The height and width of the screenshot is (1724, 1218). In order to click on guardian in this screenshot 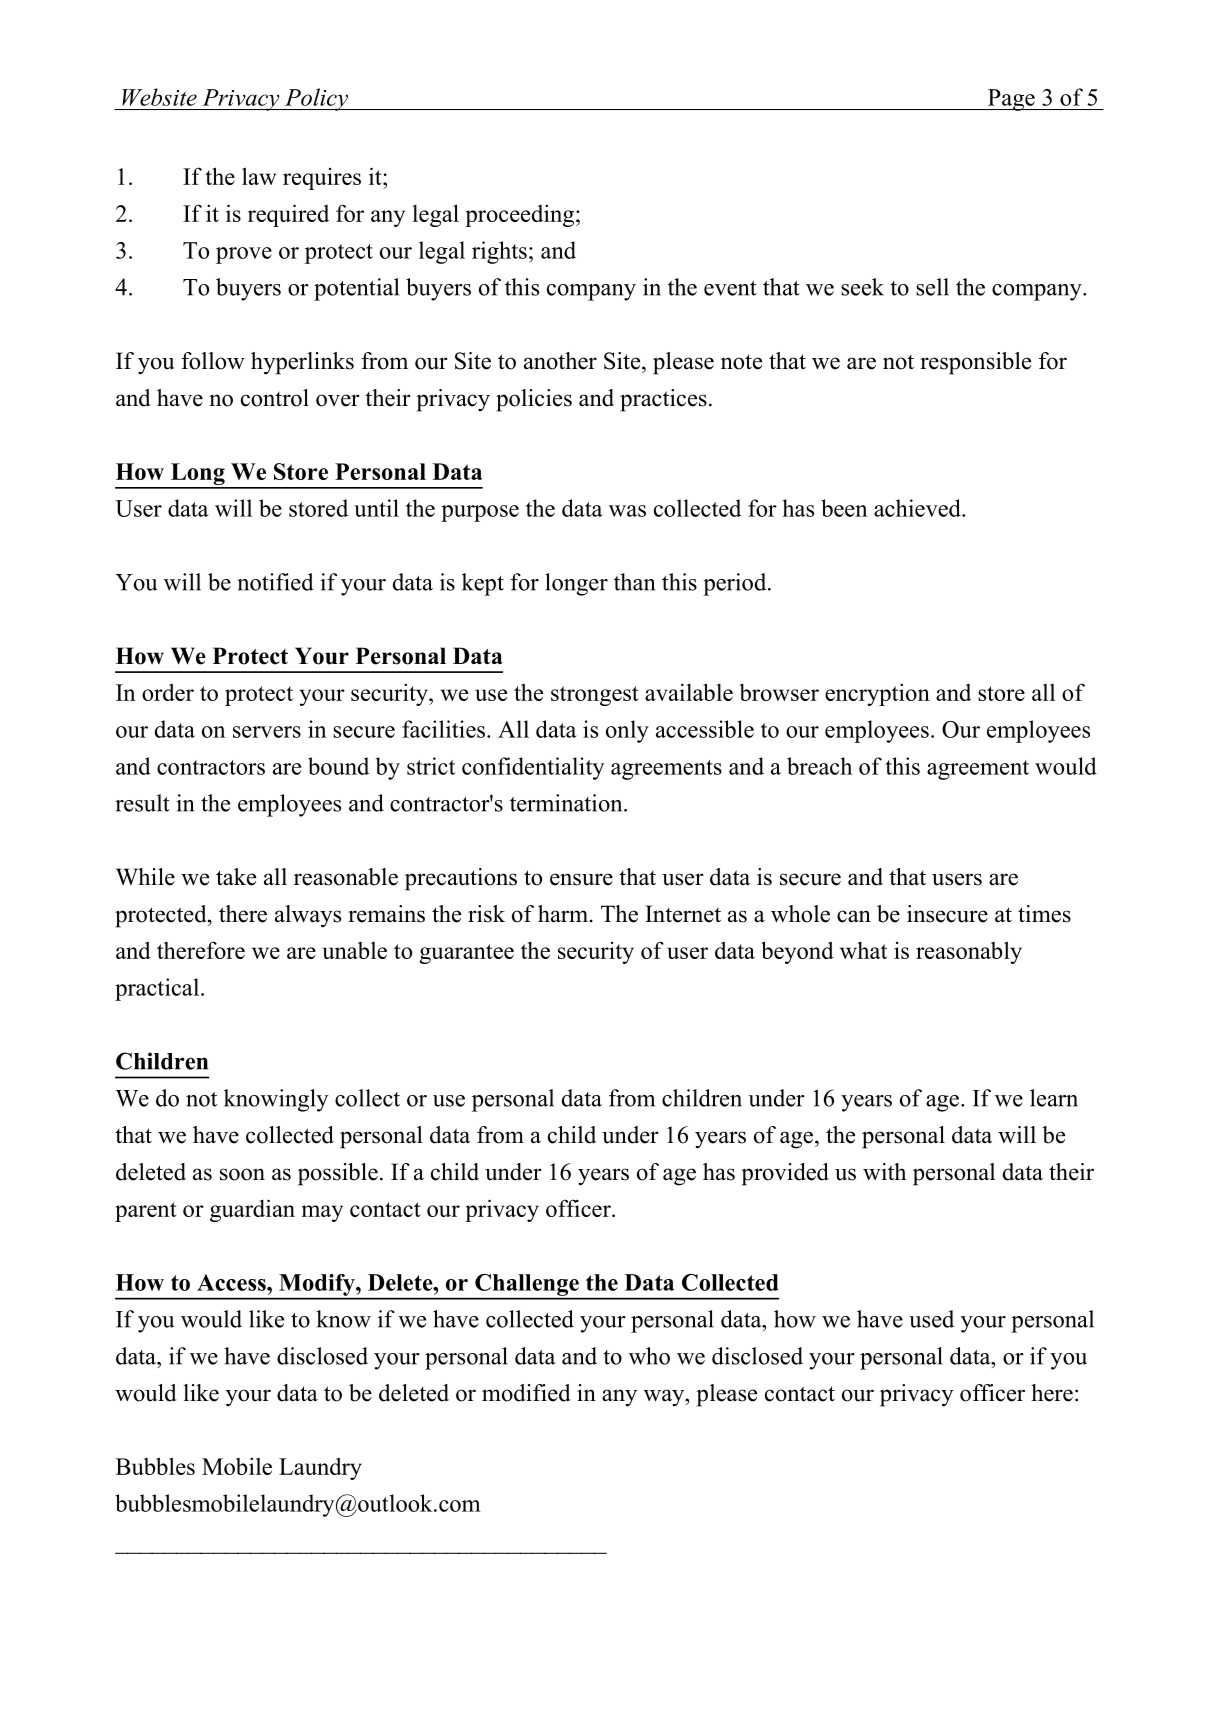, I will do `click(252, 1210)`.
